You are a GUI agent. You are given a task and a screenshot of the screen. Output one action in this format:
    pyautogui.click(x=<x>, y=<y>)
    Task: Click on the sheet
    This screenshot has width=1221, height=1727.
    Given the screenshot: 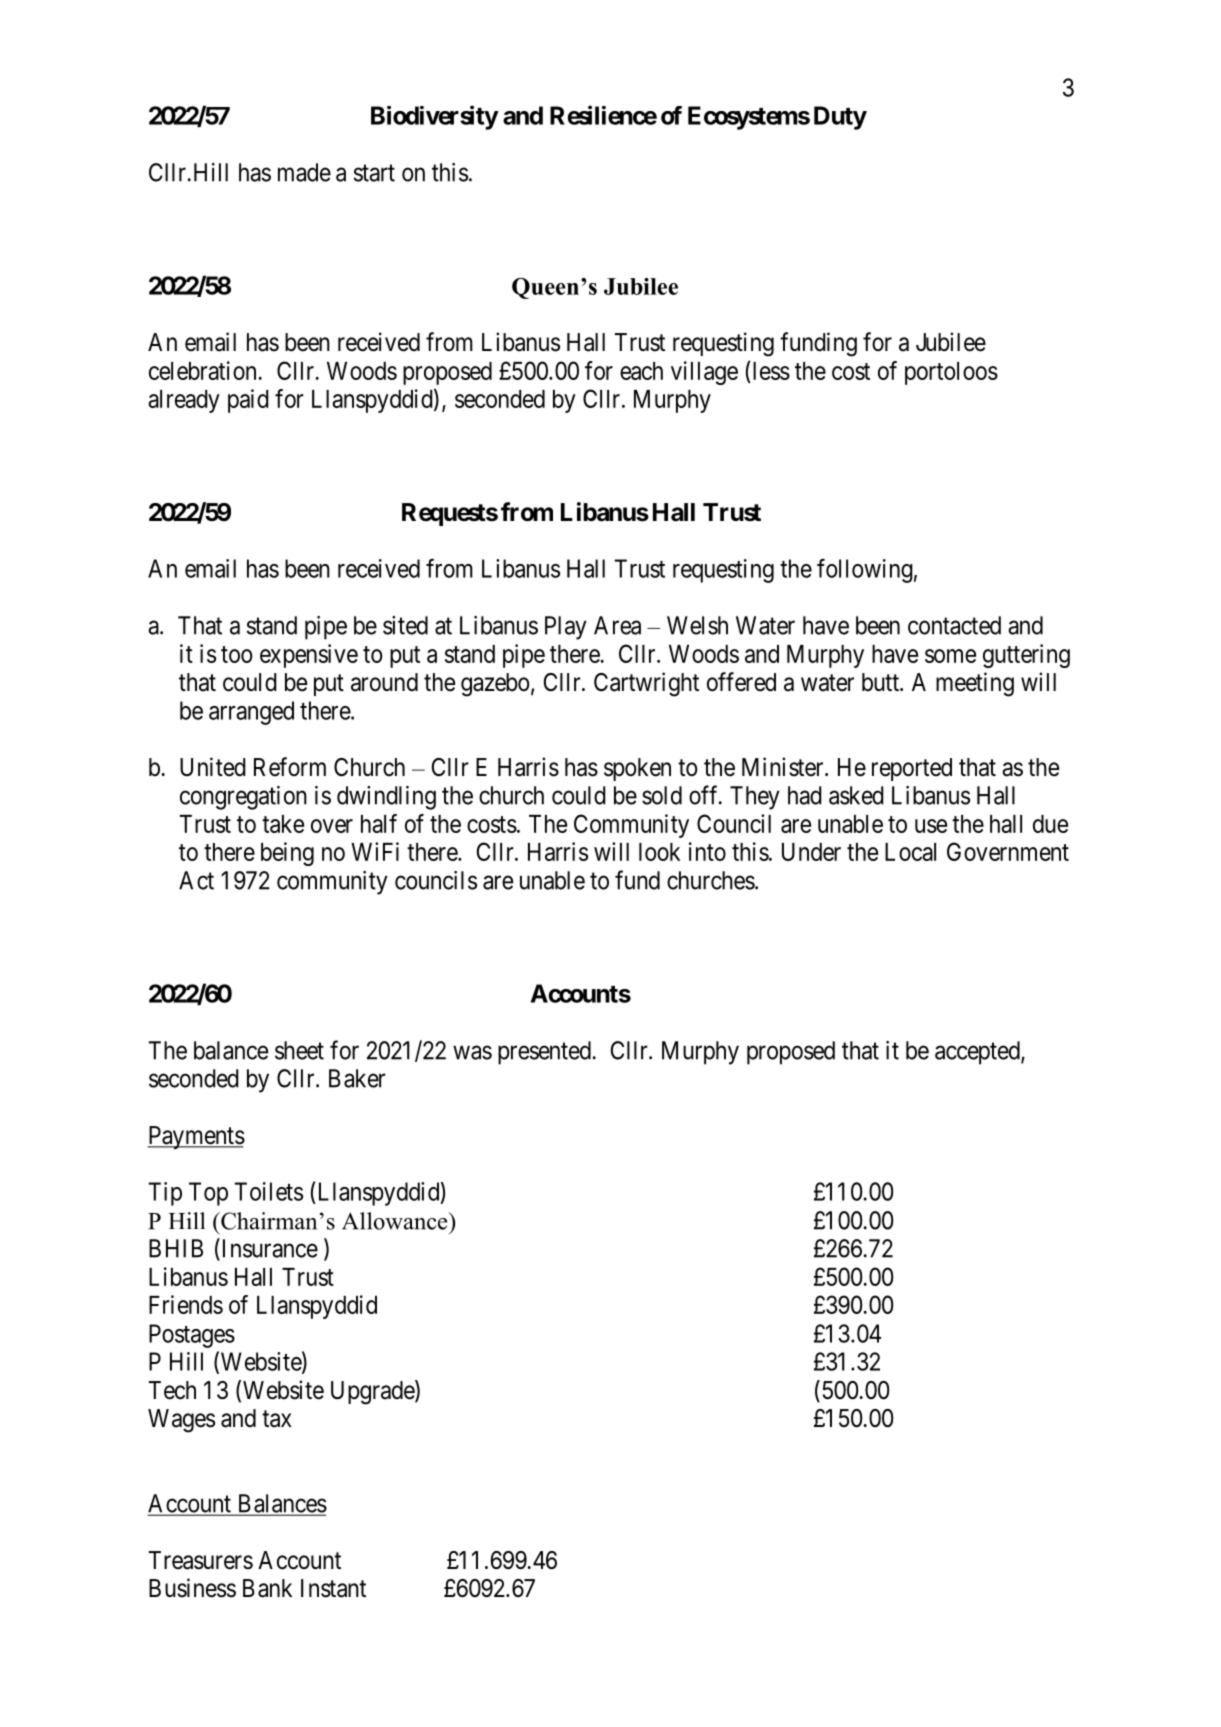 What is the action you would take?
    pyautogui.click(x=299, y=1050)
